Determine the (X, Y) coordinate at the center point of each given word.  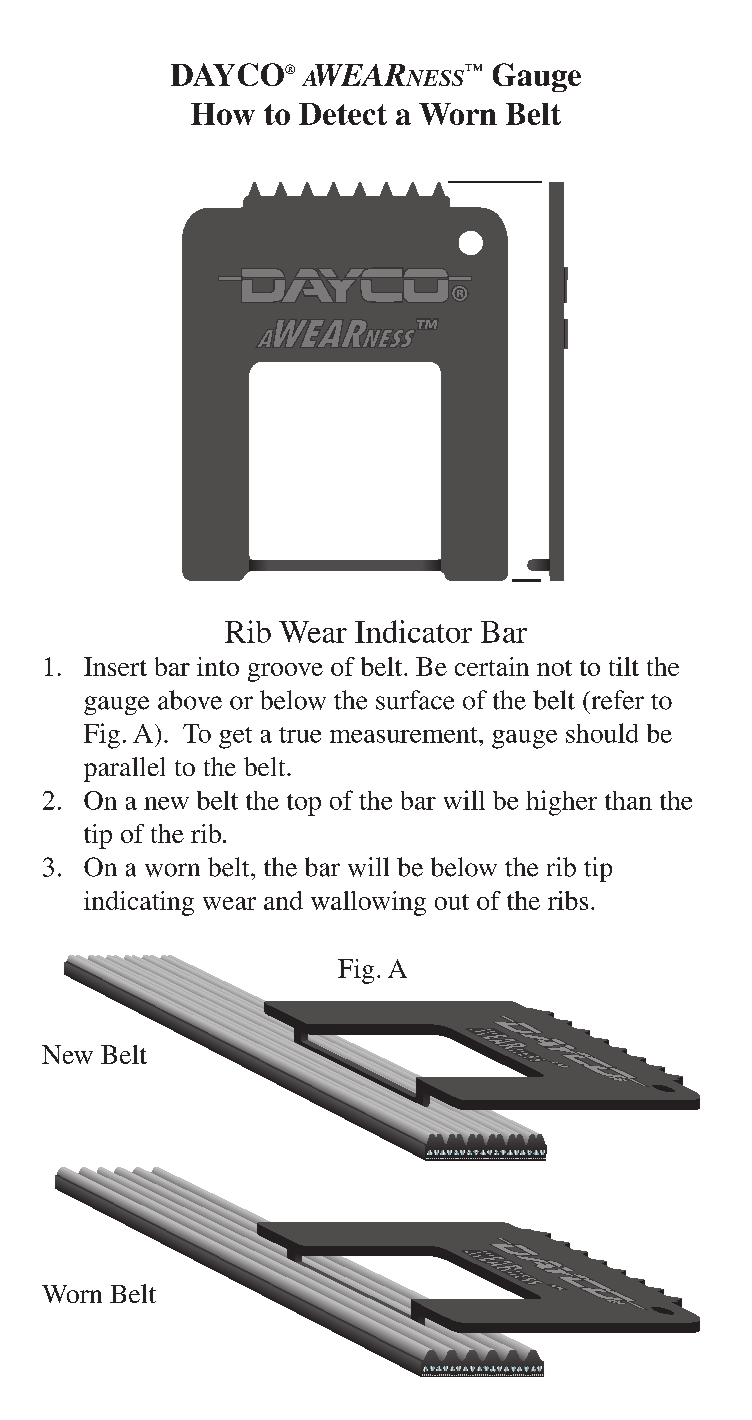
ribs (568, 900)
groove (285, 672)
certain (492, 666)
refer (616, 700)
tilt (624, 666)
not (554, 668)
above (190, 700)
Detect (343, 114)
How (223, 114)
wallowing (368, 903)
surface (415, 700)
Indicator (413, 631)
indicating (139, 903)
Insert (115, 666)
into (218, 666)
